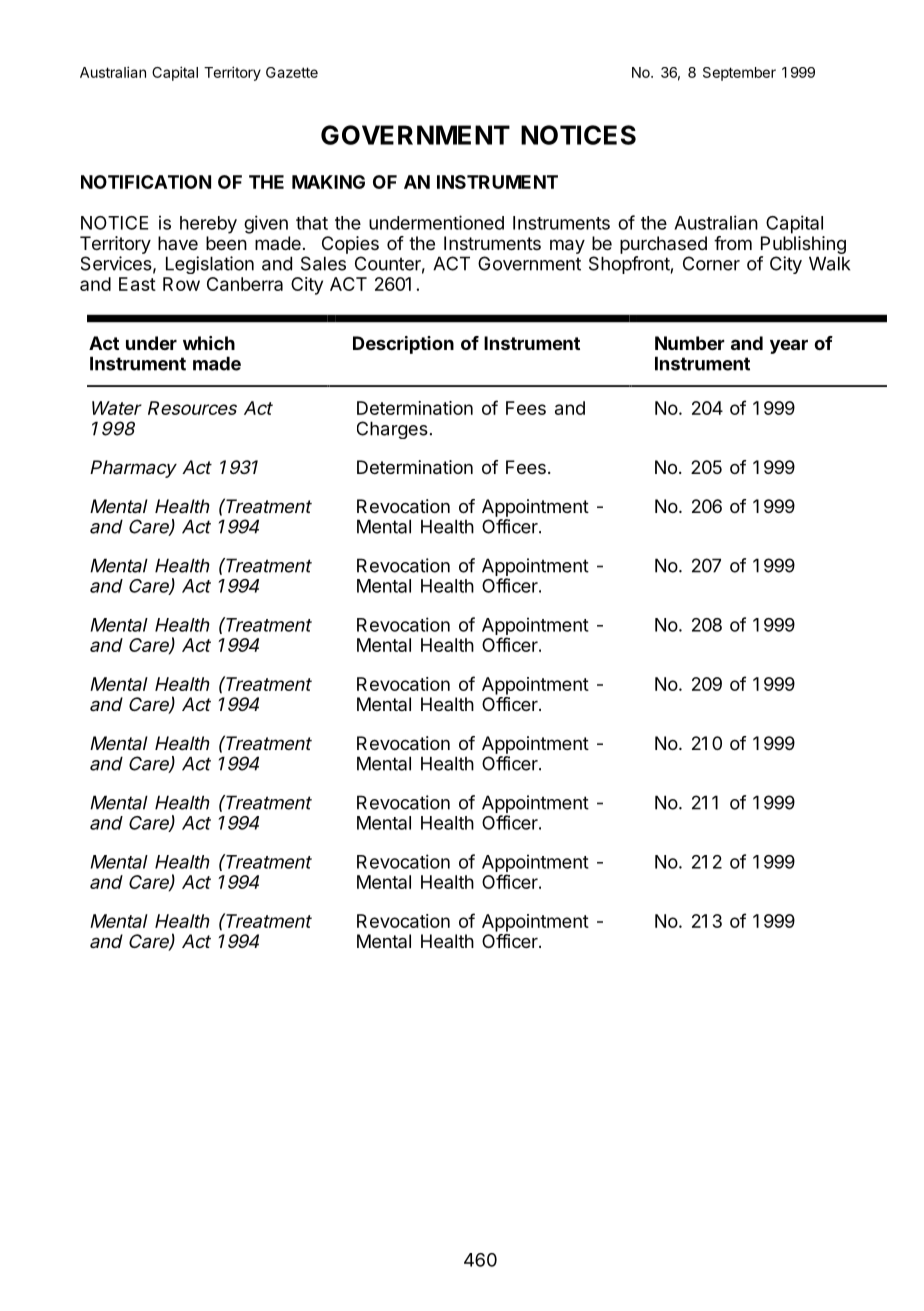  Describe the element at coordinates (146, 182) in the screenshot. I see `NOTIFICATION` at that location.
